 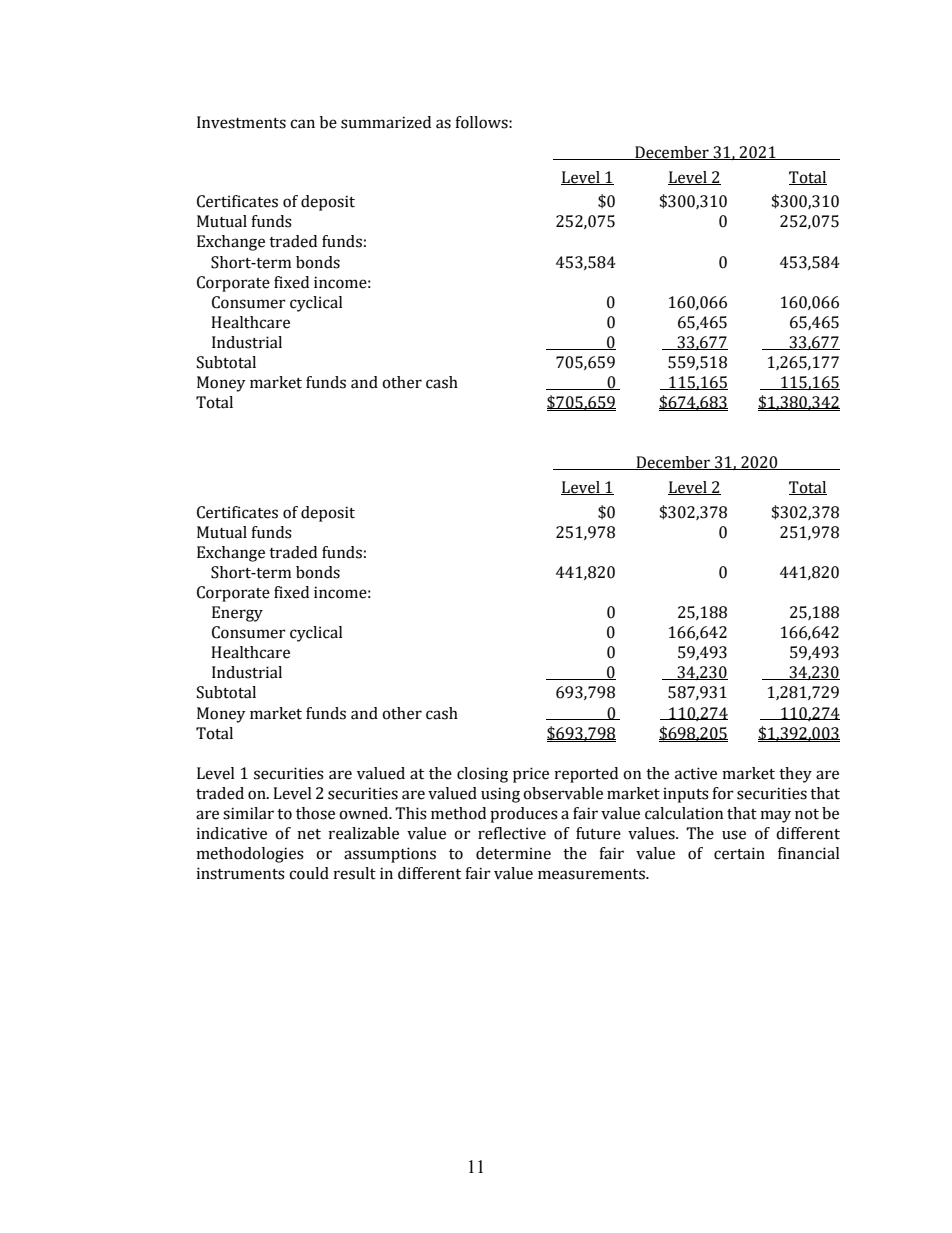 I want to click on summarized, so click(x=386, y=122).
